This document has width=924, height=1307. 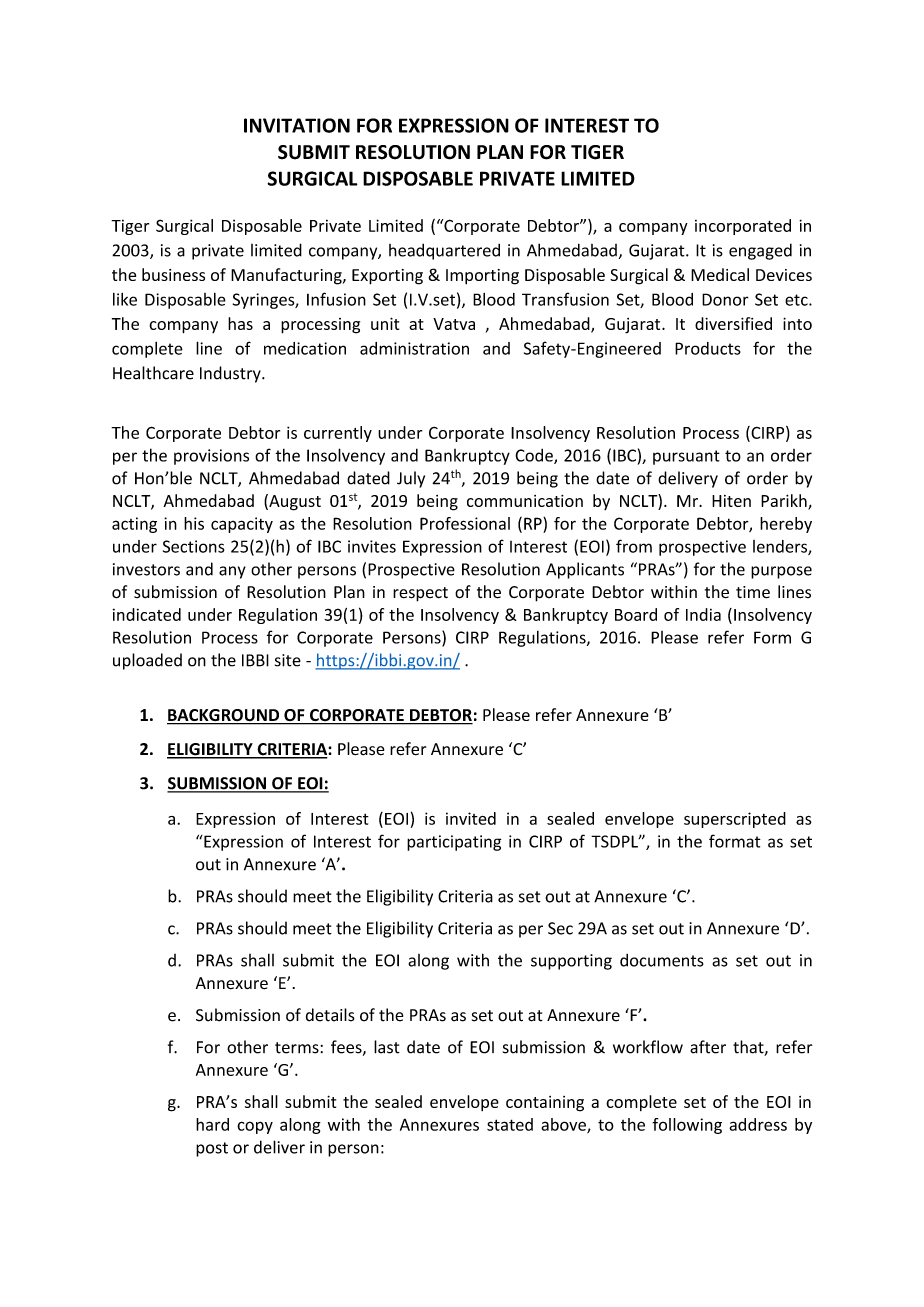 I want to click on pursuant, so click(x=686, y=457).
